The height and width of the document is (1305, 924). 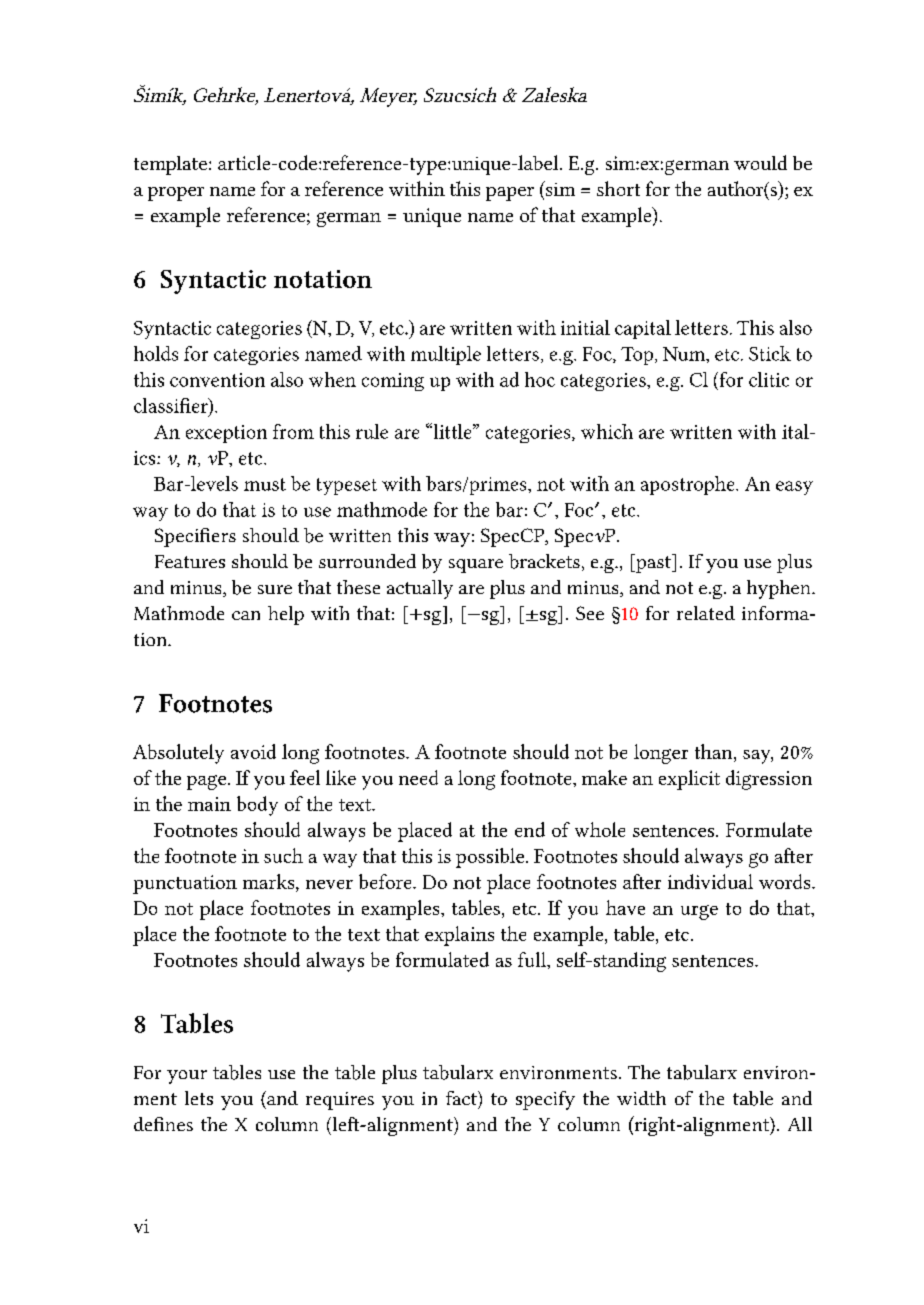 I want to click on little, so click(x=452, y=431).
